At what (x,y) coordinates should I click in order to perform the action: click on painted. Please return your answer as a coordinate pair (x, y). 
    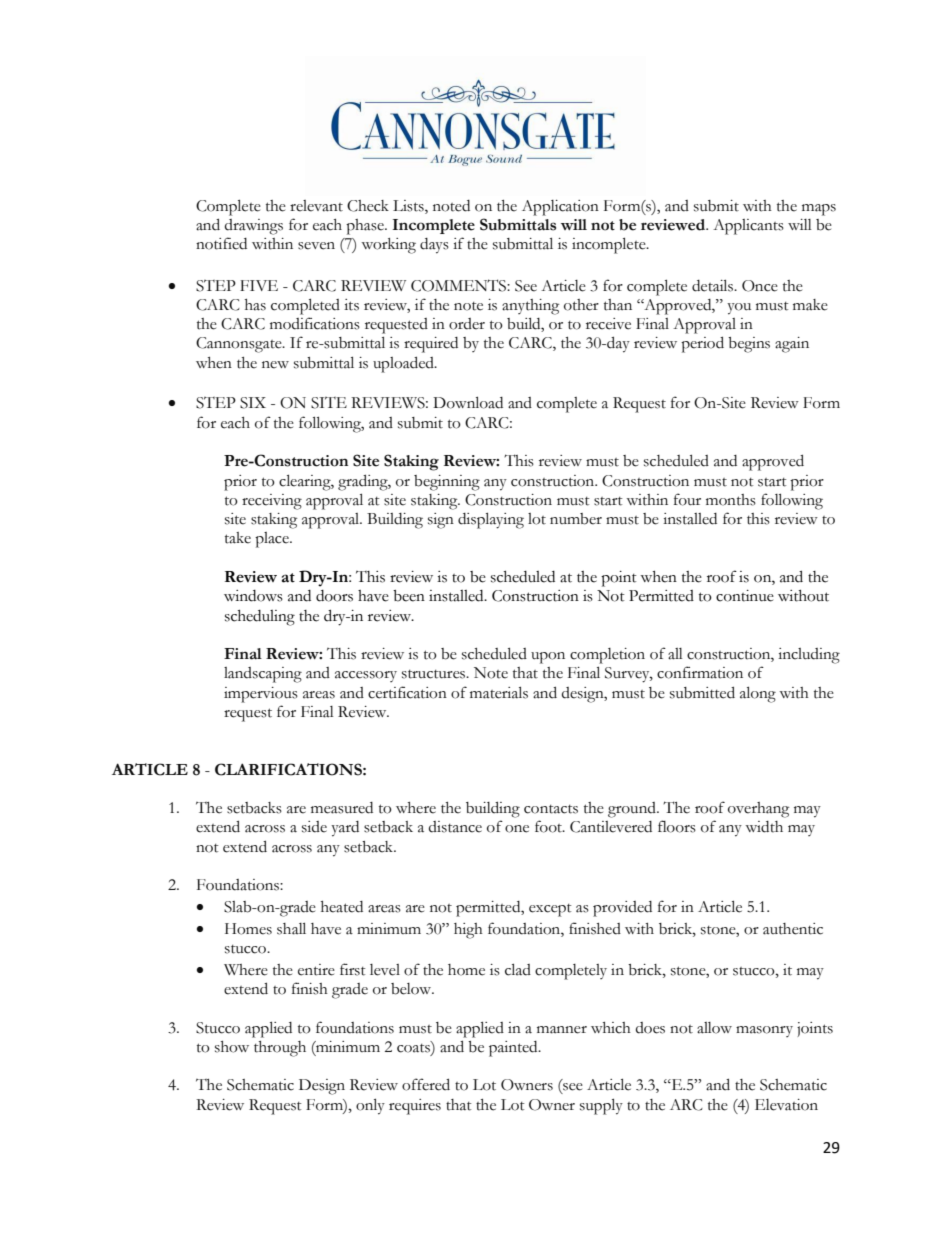
    Looking at the image, I should click on (514, 1049).
